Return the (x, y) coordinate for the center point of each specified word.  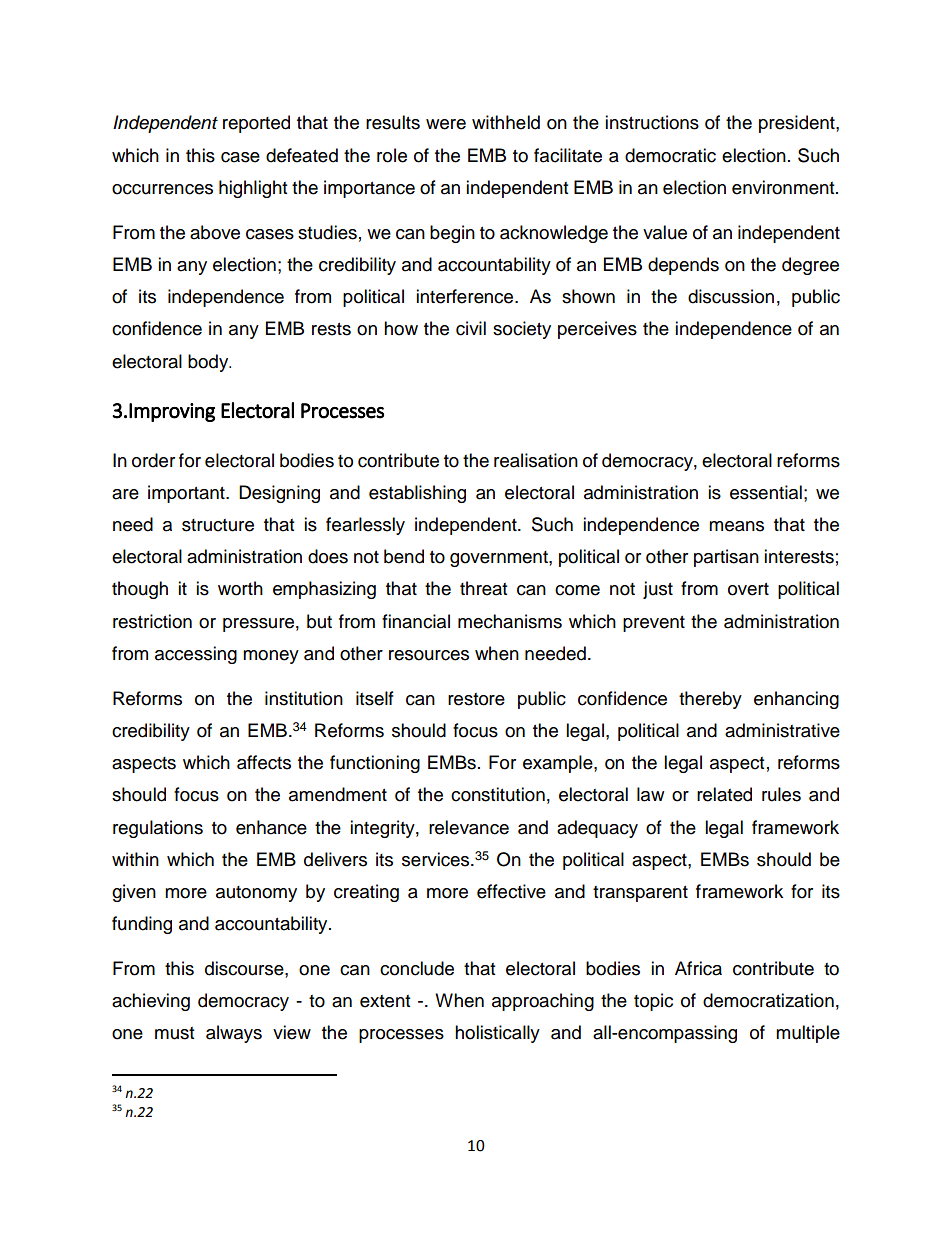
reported (256, 124)
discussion (731, 296)
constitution (498, 794)
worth (240, 588)
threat (483, 588)
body (209, 363)
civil (471, 328)
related (724, 794)
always (234, 1034)
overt (748, 589)
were (446, 124)
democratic (670, 155)
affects (264, 762)
